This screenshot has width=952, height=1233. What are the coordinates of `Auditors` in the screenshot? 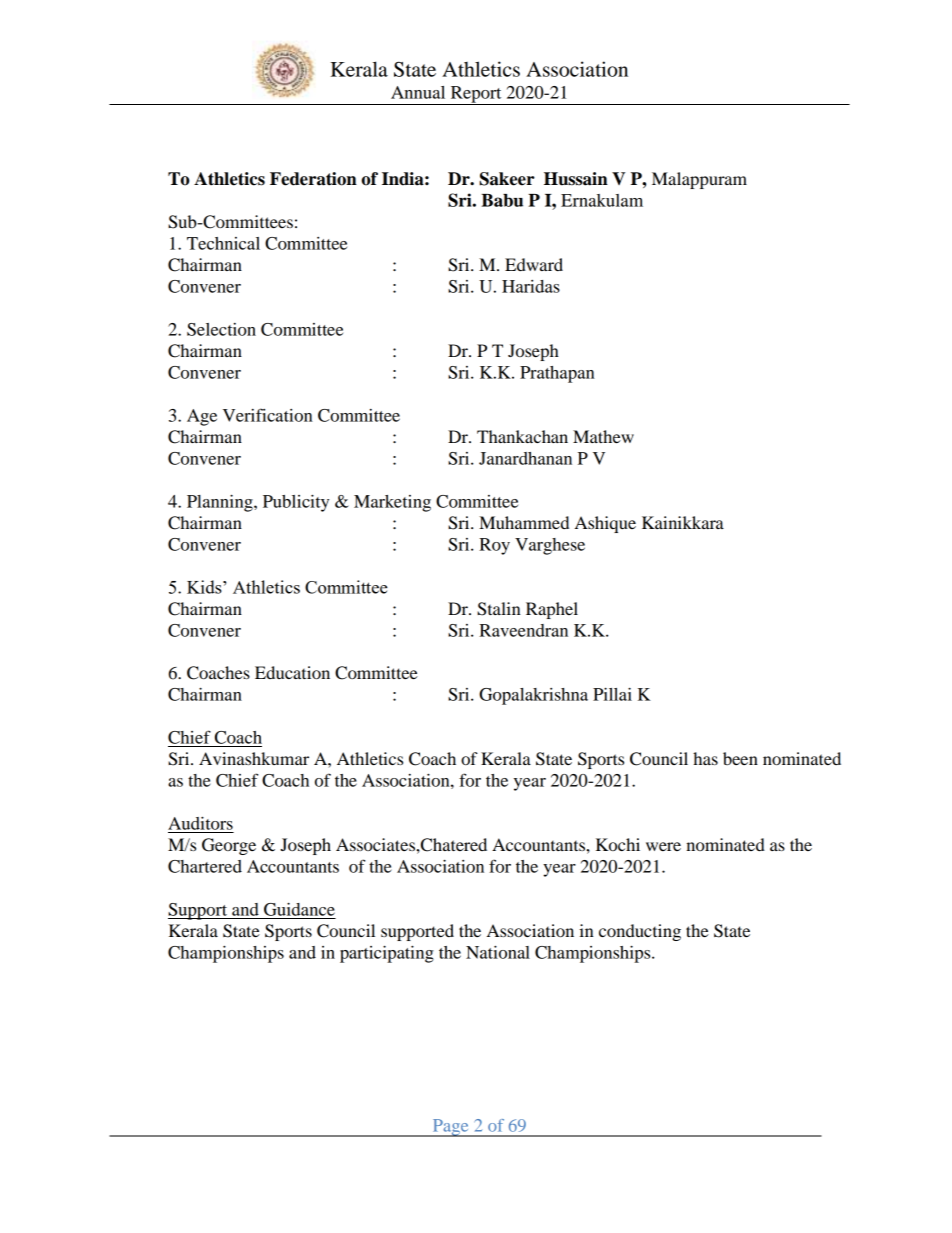 It's located at (200, 823).
